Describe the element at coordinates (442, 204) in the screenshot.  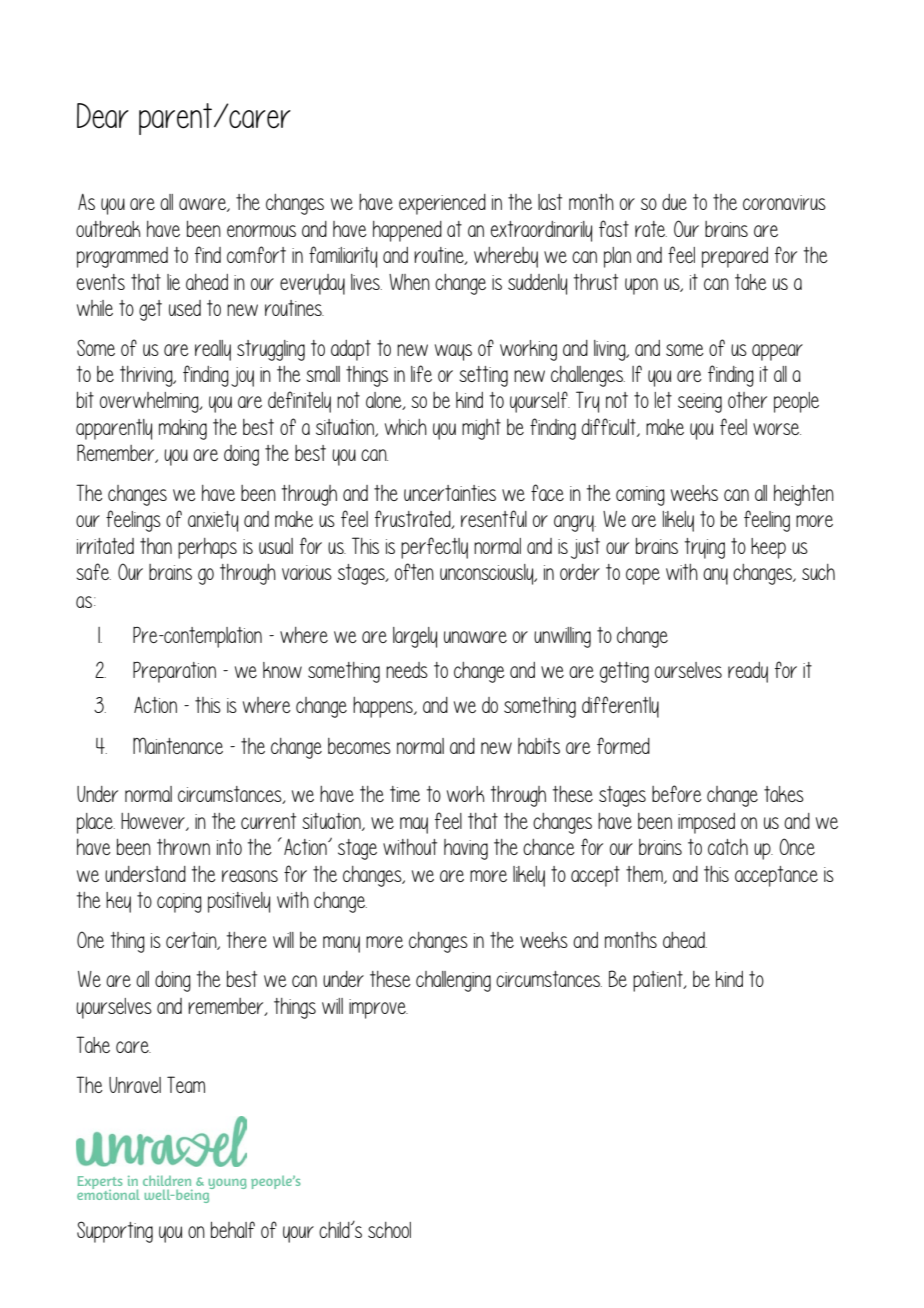
I see `experienced` at that location.
